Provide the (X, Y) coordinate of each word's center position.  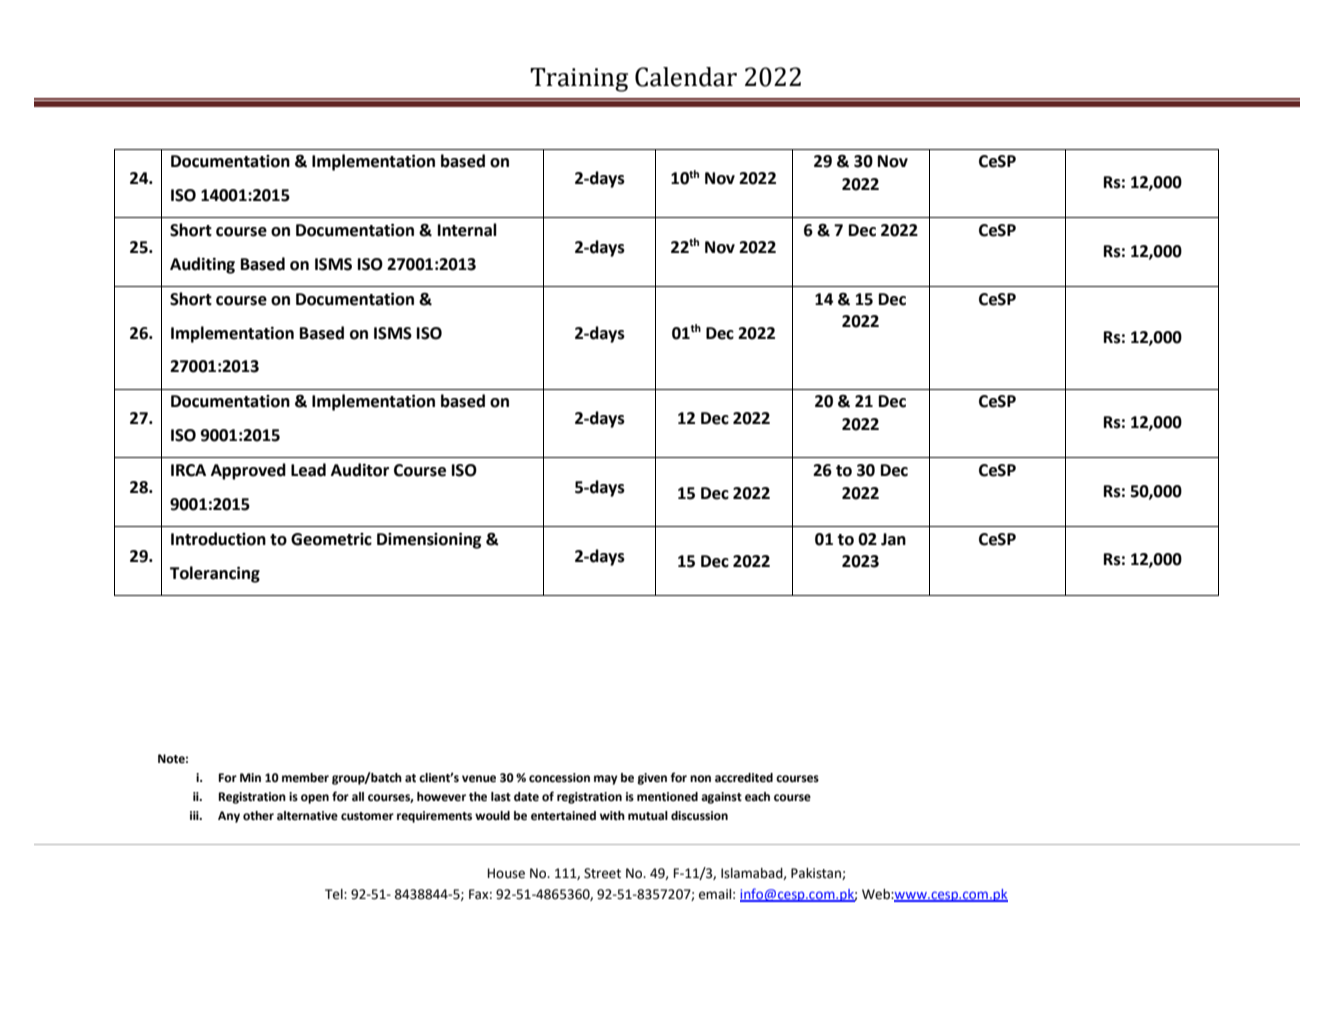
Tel (335, 894)
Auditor (360, 470)
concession (559, 778)
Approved (248, 471)
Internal (467, 230)
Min (250, 777)
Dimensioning (429, 541)
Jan (893, 539)
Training (579, 80)
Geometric (331, 539)
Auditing (202, 265)
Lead (308, 470)
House (506, 873)
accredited (744, 778)
